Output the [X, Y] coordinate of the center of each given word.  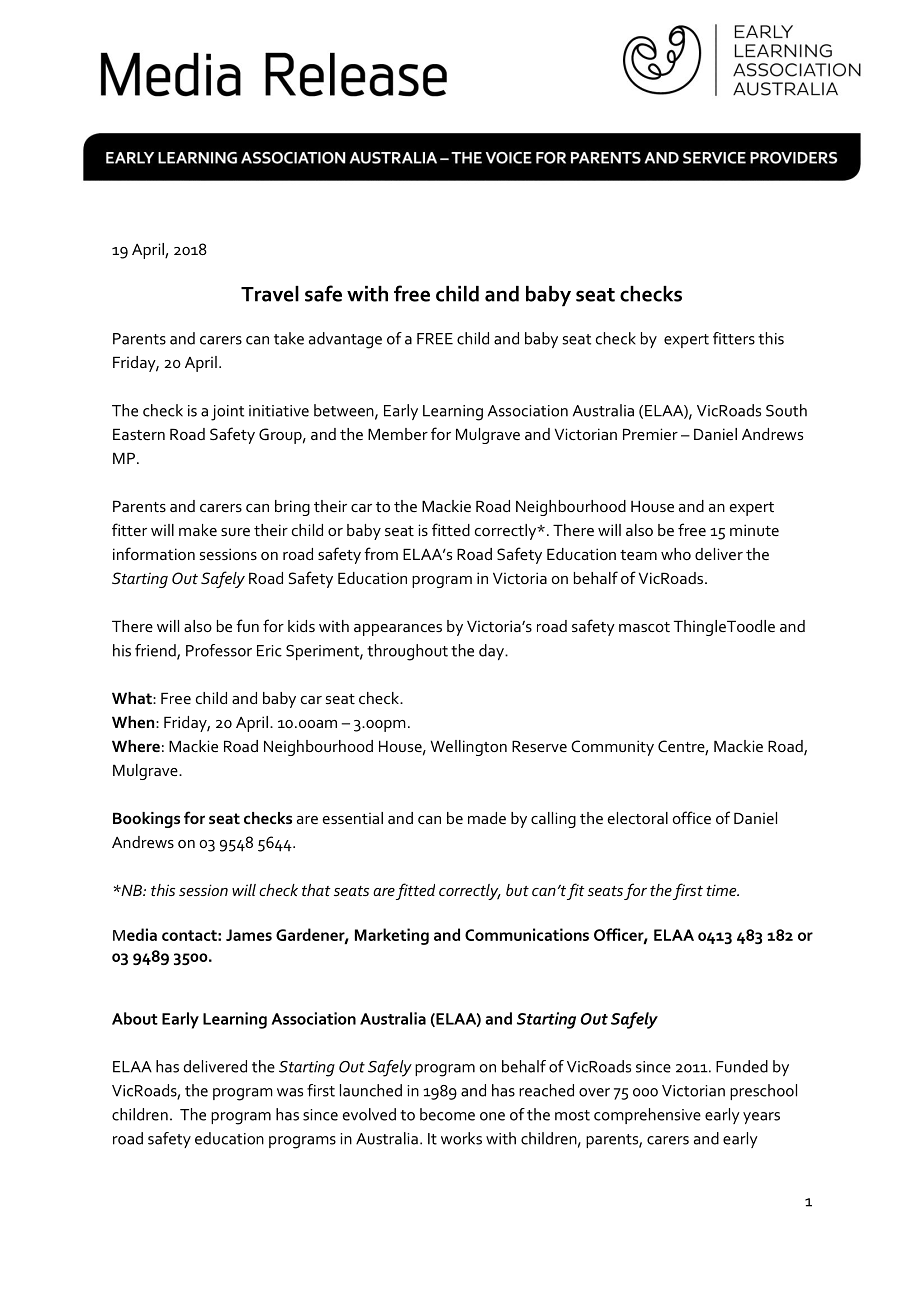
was [290, 1092]
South [786, 410]
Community [612, 748]
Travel [270, 294]
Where [136, 746]
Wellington [468, 748]
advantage [345, 340]
